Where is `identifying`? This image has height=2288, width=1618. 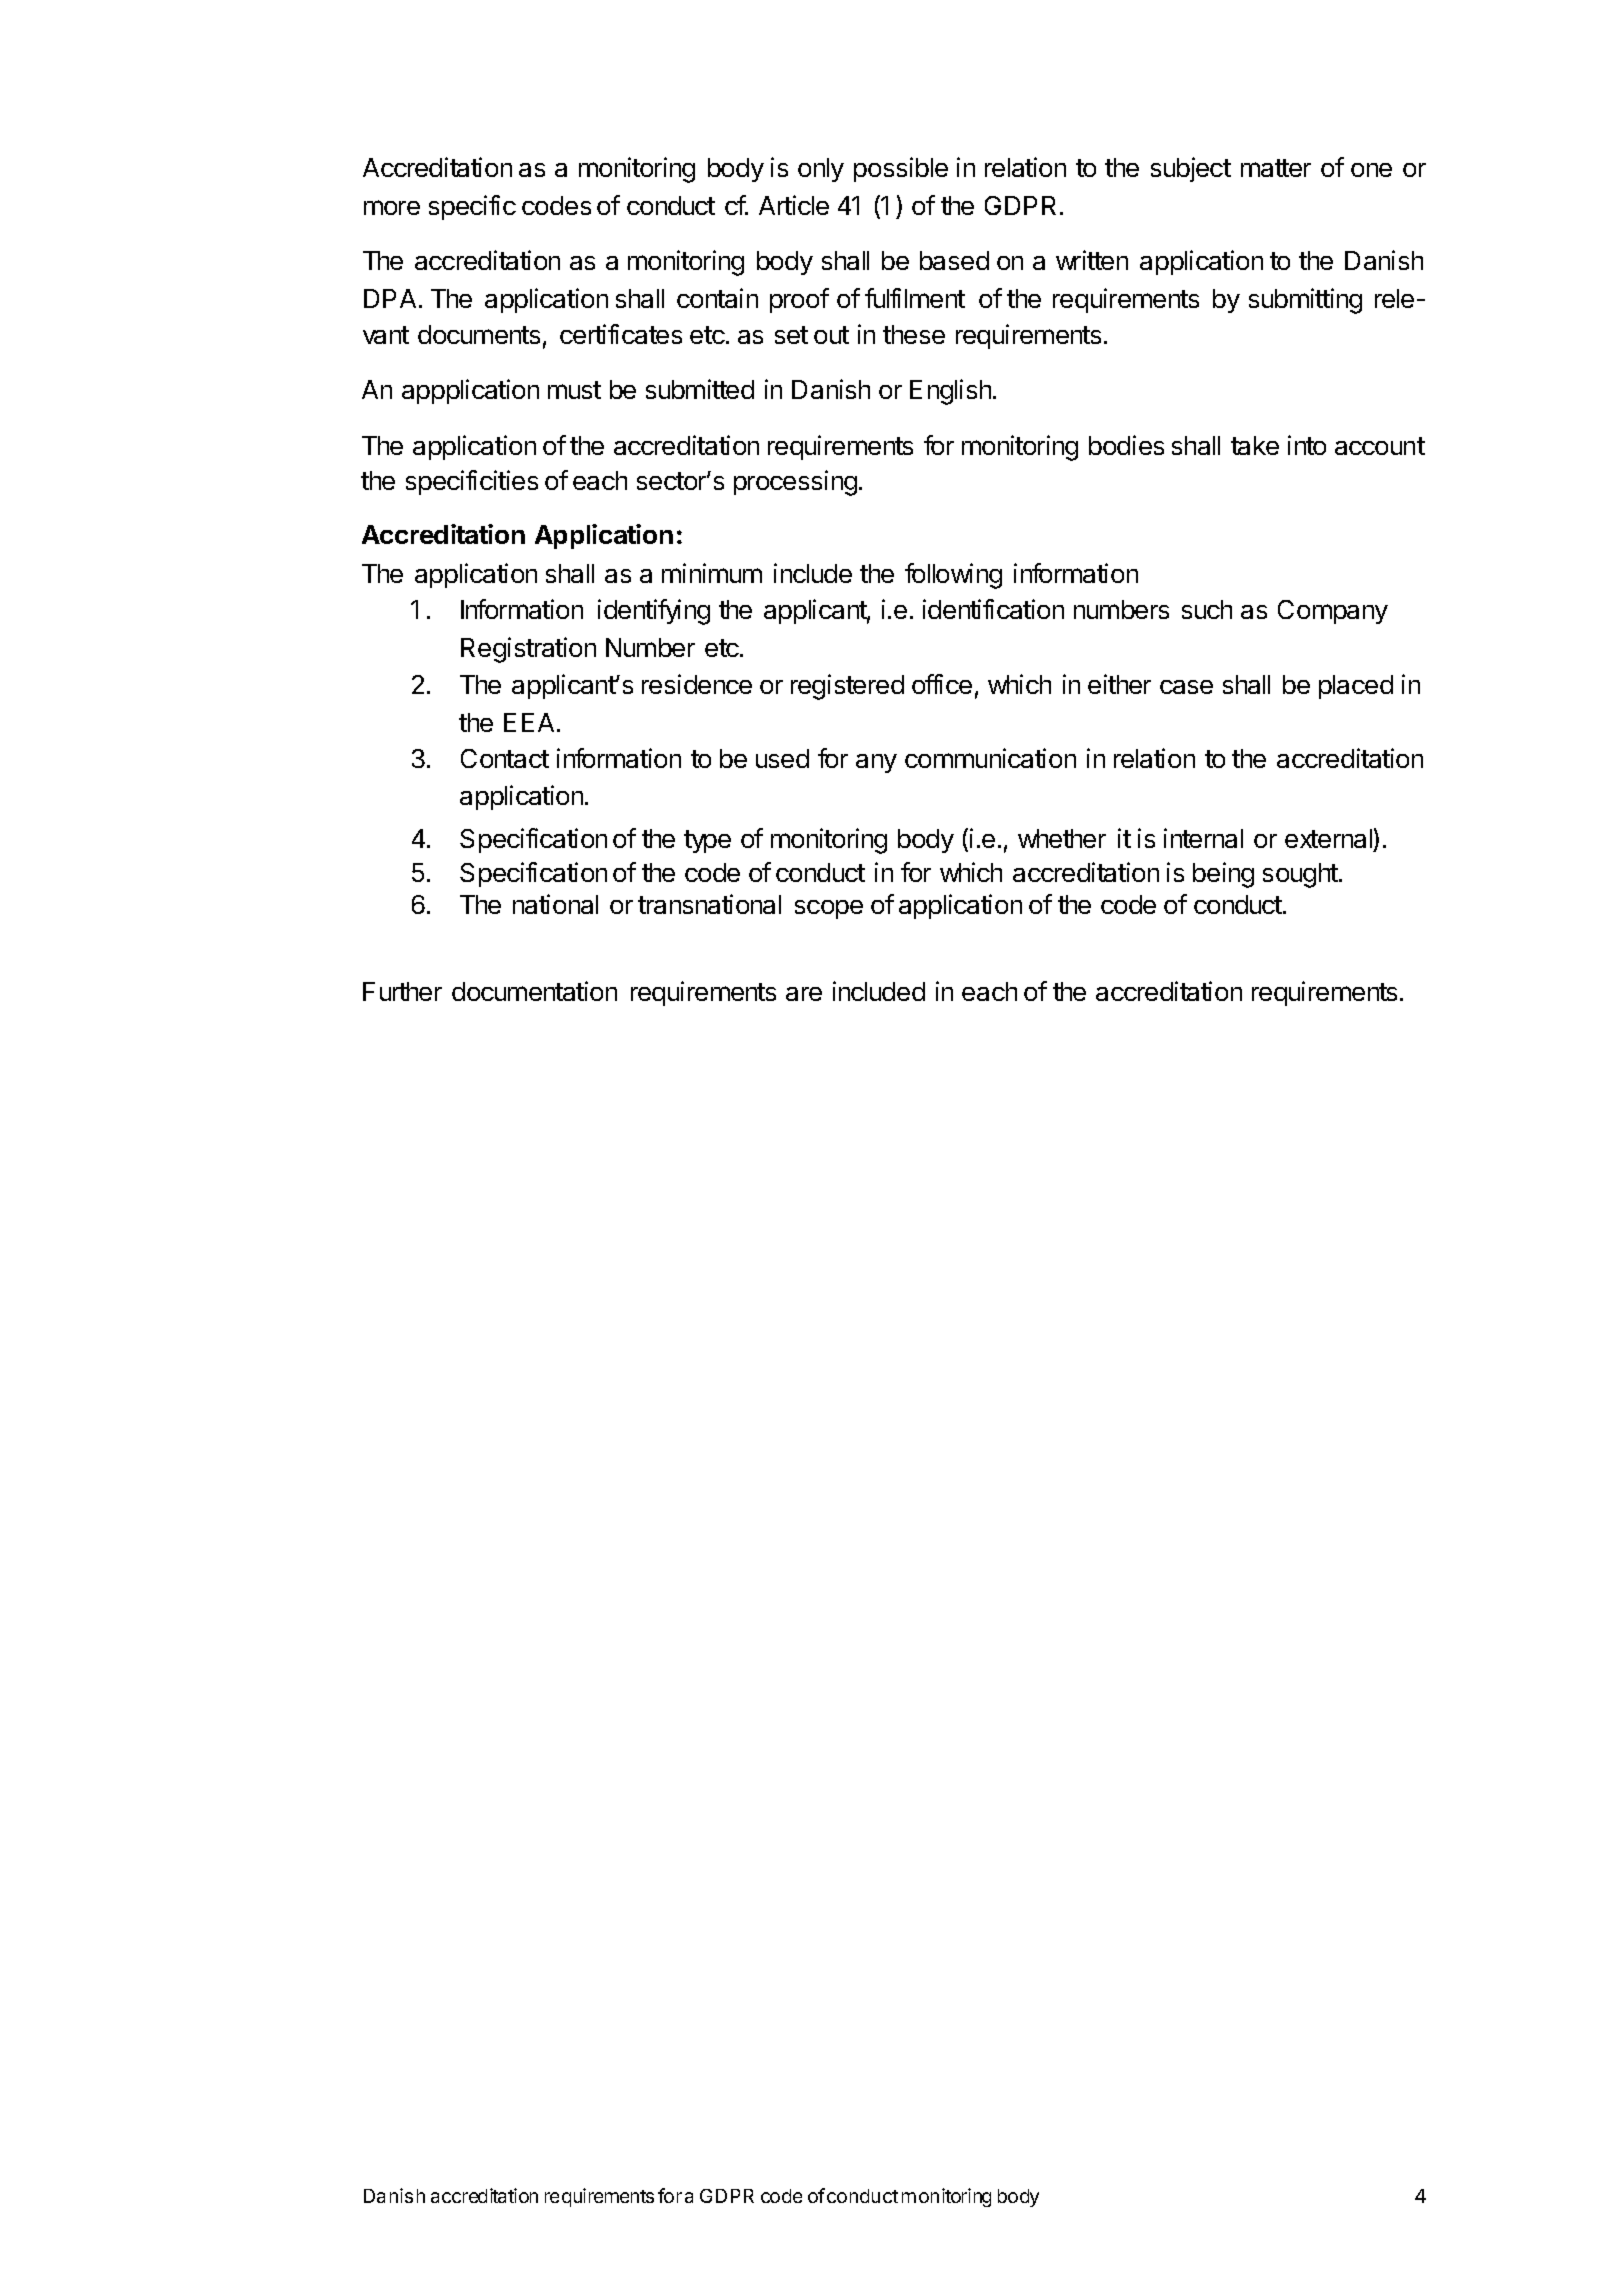
identifying is located at coordinates (654, 612).
